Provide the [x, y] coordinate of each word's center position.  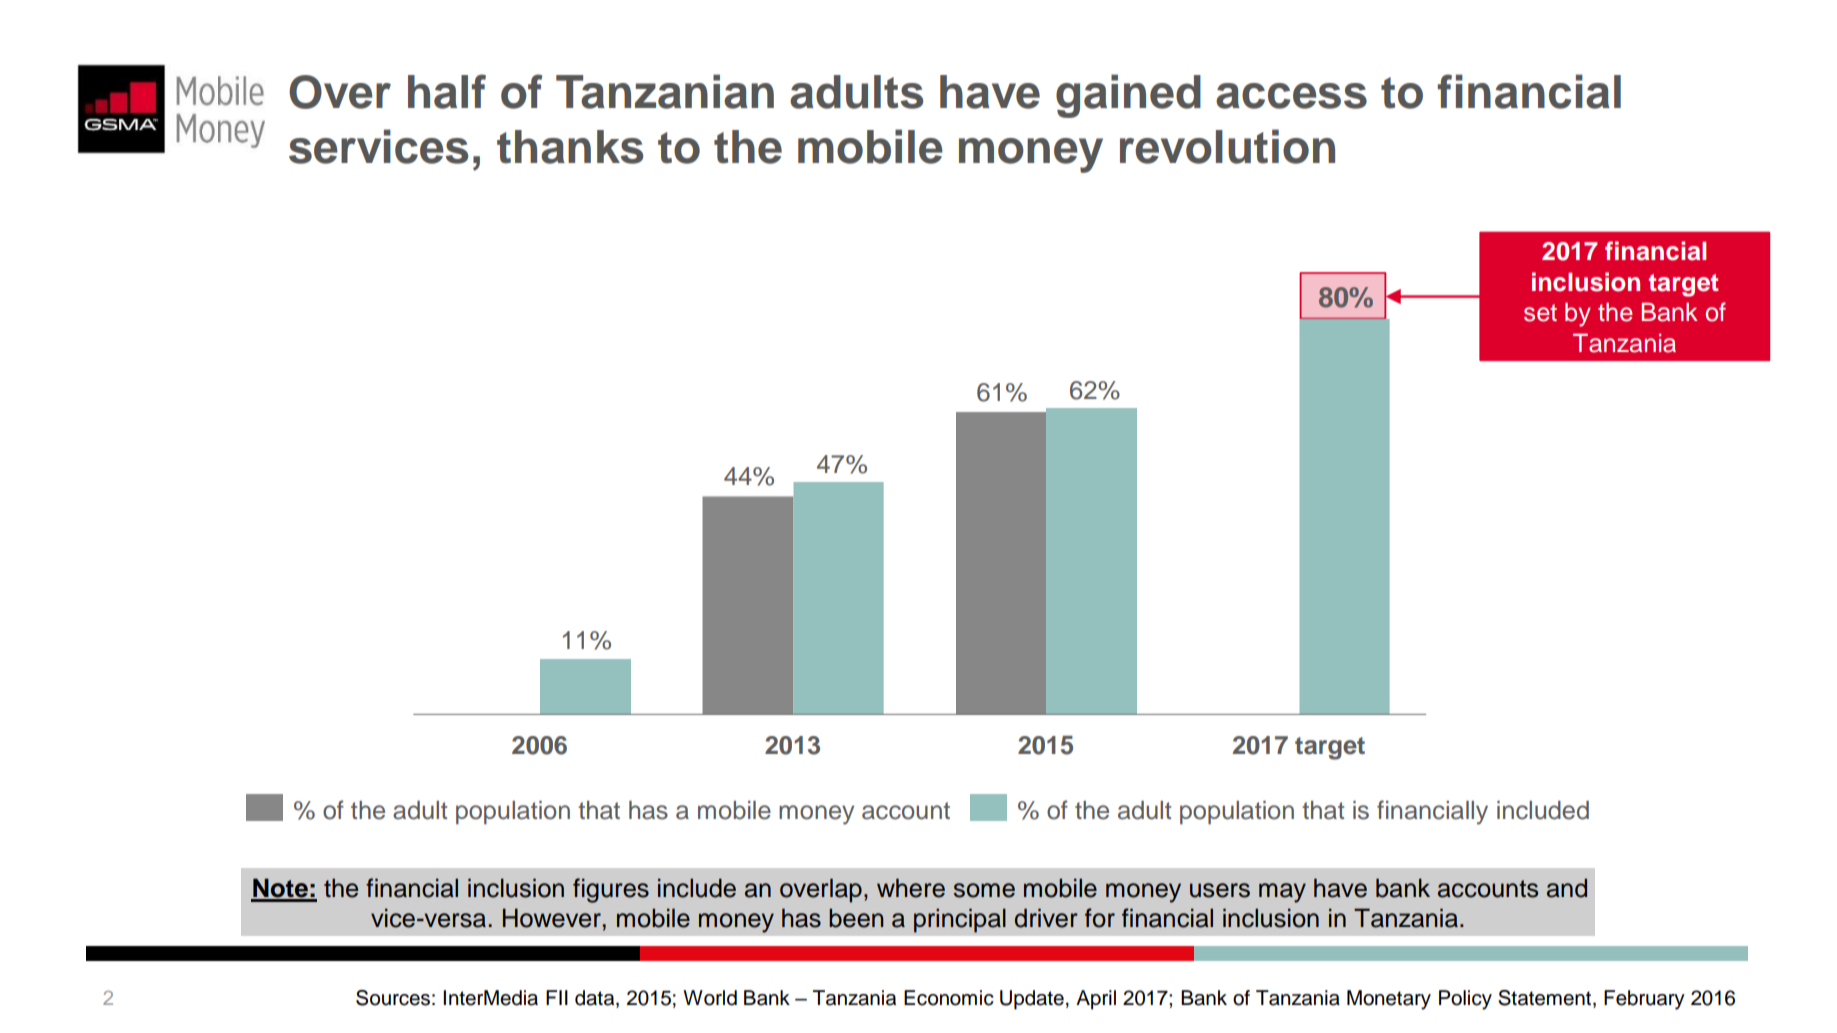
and [1567, 888]
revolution [1227, 146]
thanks [570, 147]
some [984, 890]
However [552, 918]
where [911, 888]
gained [1128, 96]
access [1291, 96]
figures [611, 890]
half [447, 91]
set [1540, 313]
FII [557, 997]
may [1282, 893]
